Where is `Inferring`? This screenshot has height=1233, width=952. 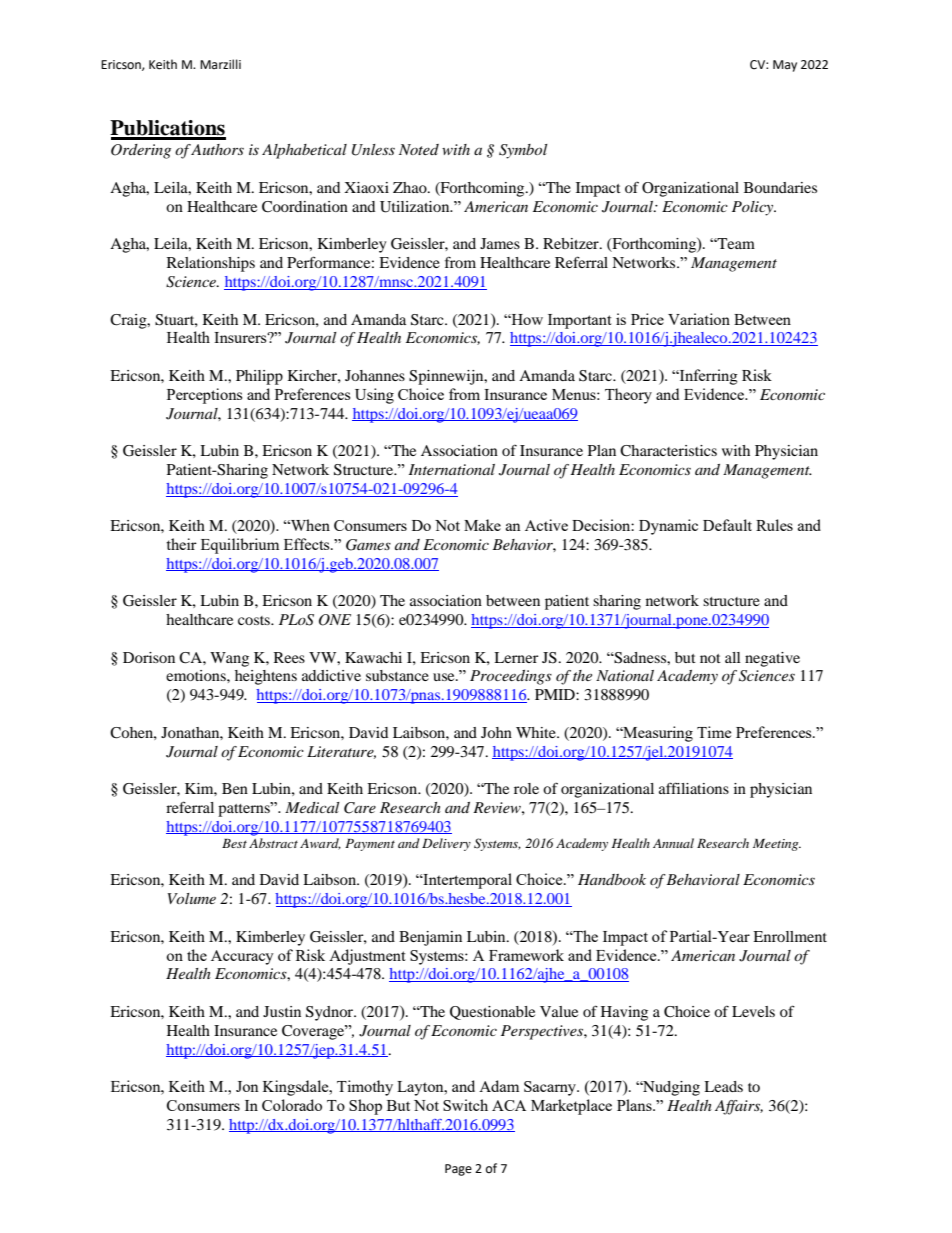 Inferring is located at coordinates (708, 377).
